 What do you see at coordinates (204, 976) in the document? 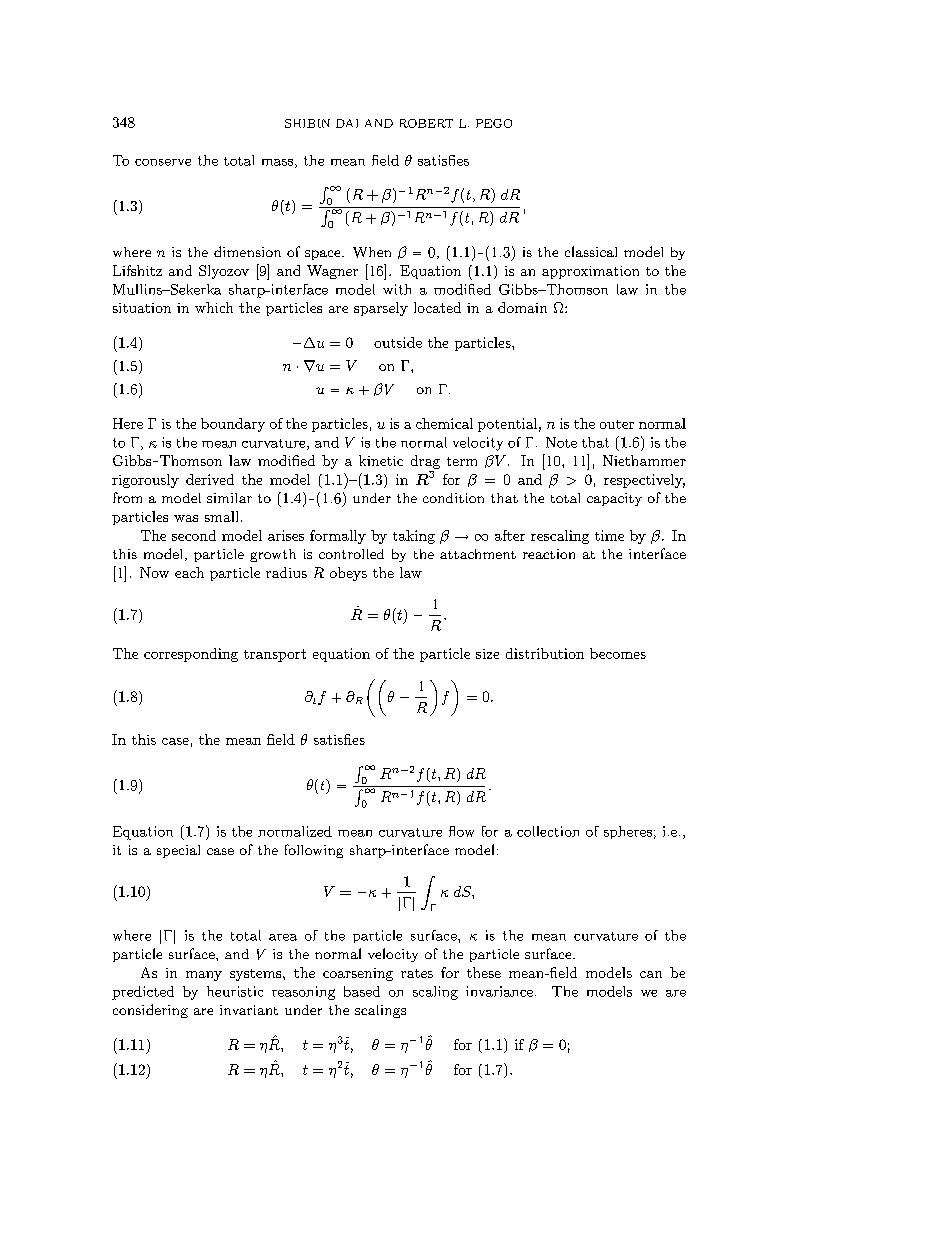
I see `many` at bounding box center [204, 976].
